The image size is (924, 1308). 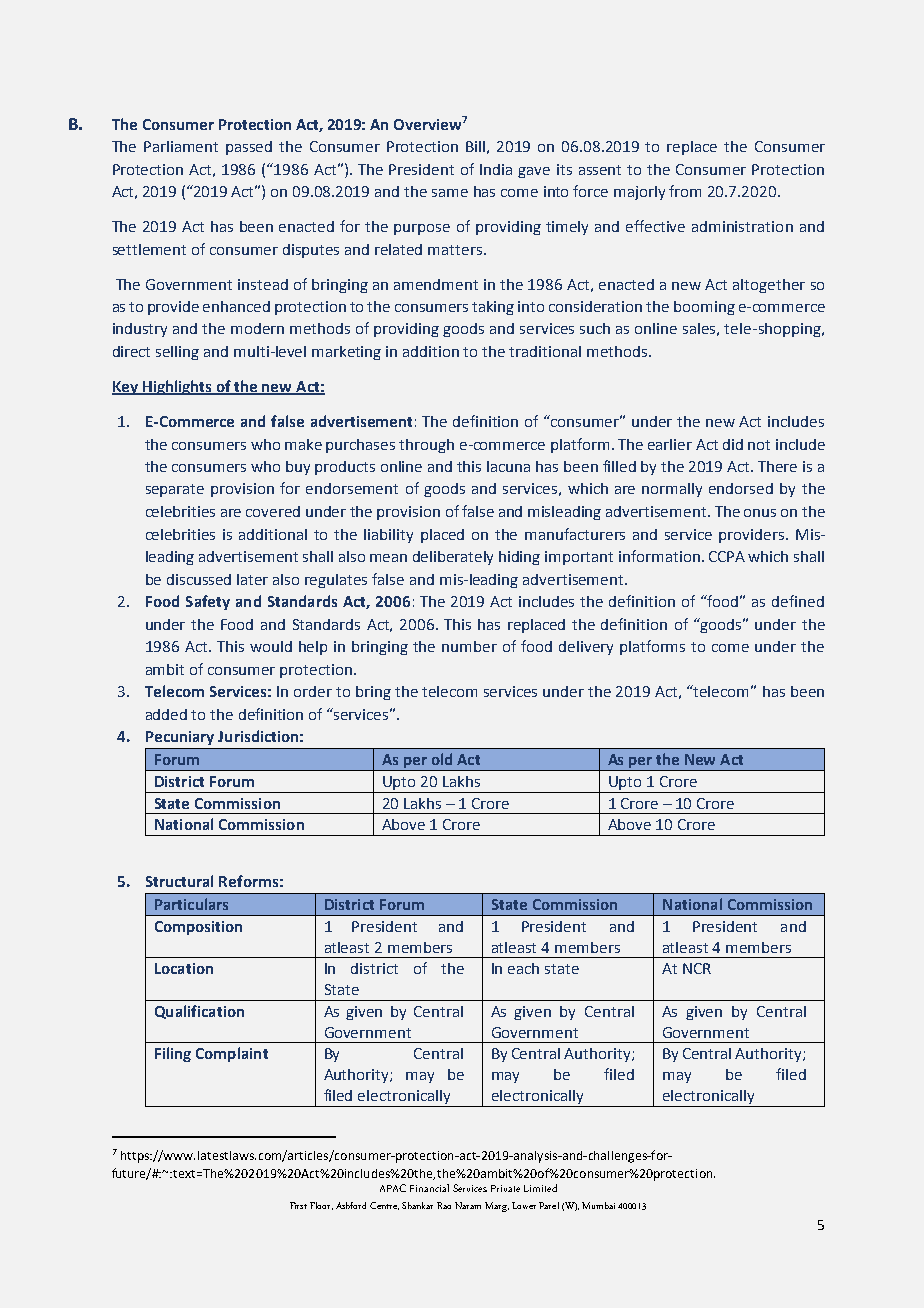 I want to click on Financial, so click(x=429, y=1188).
